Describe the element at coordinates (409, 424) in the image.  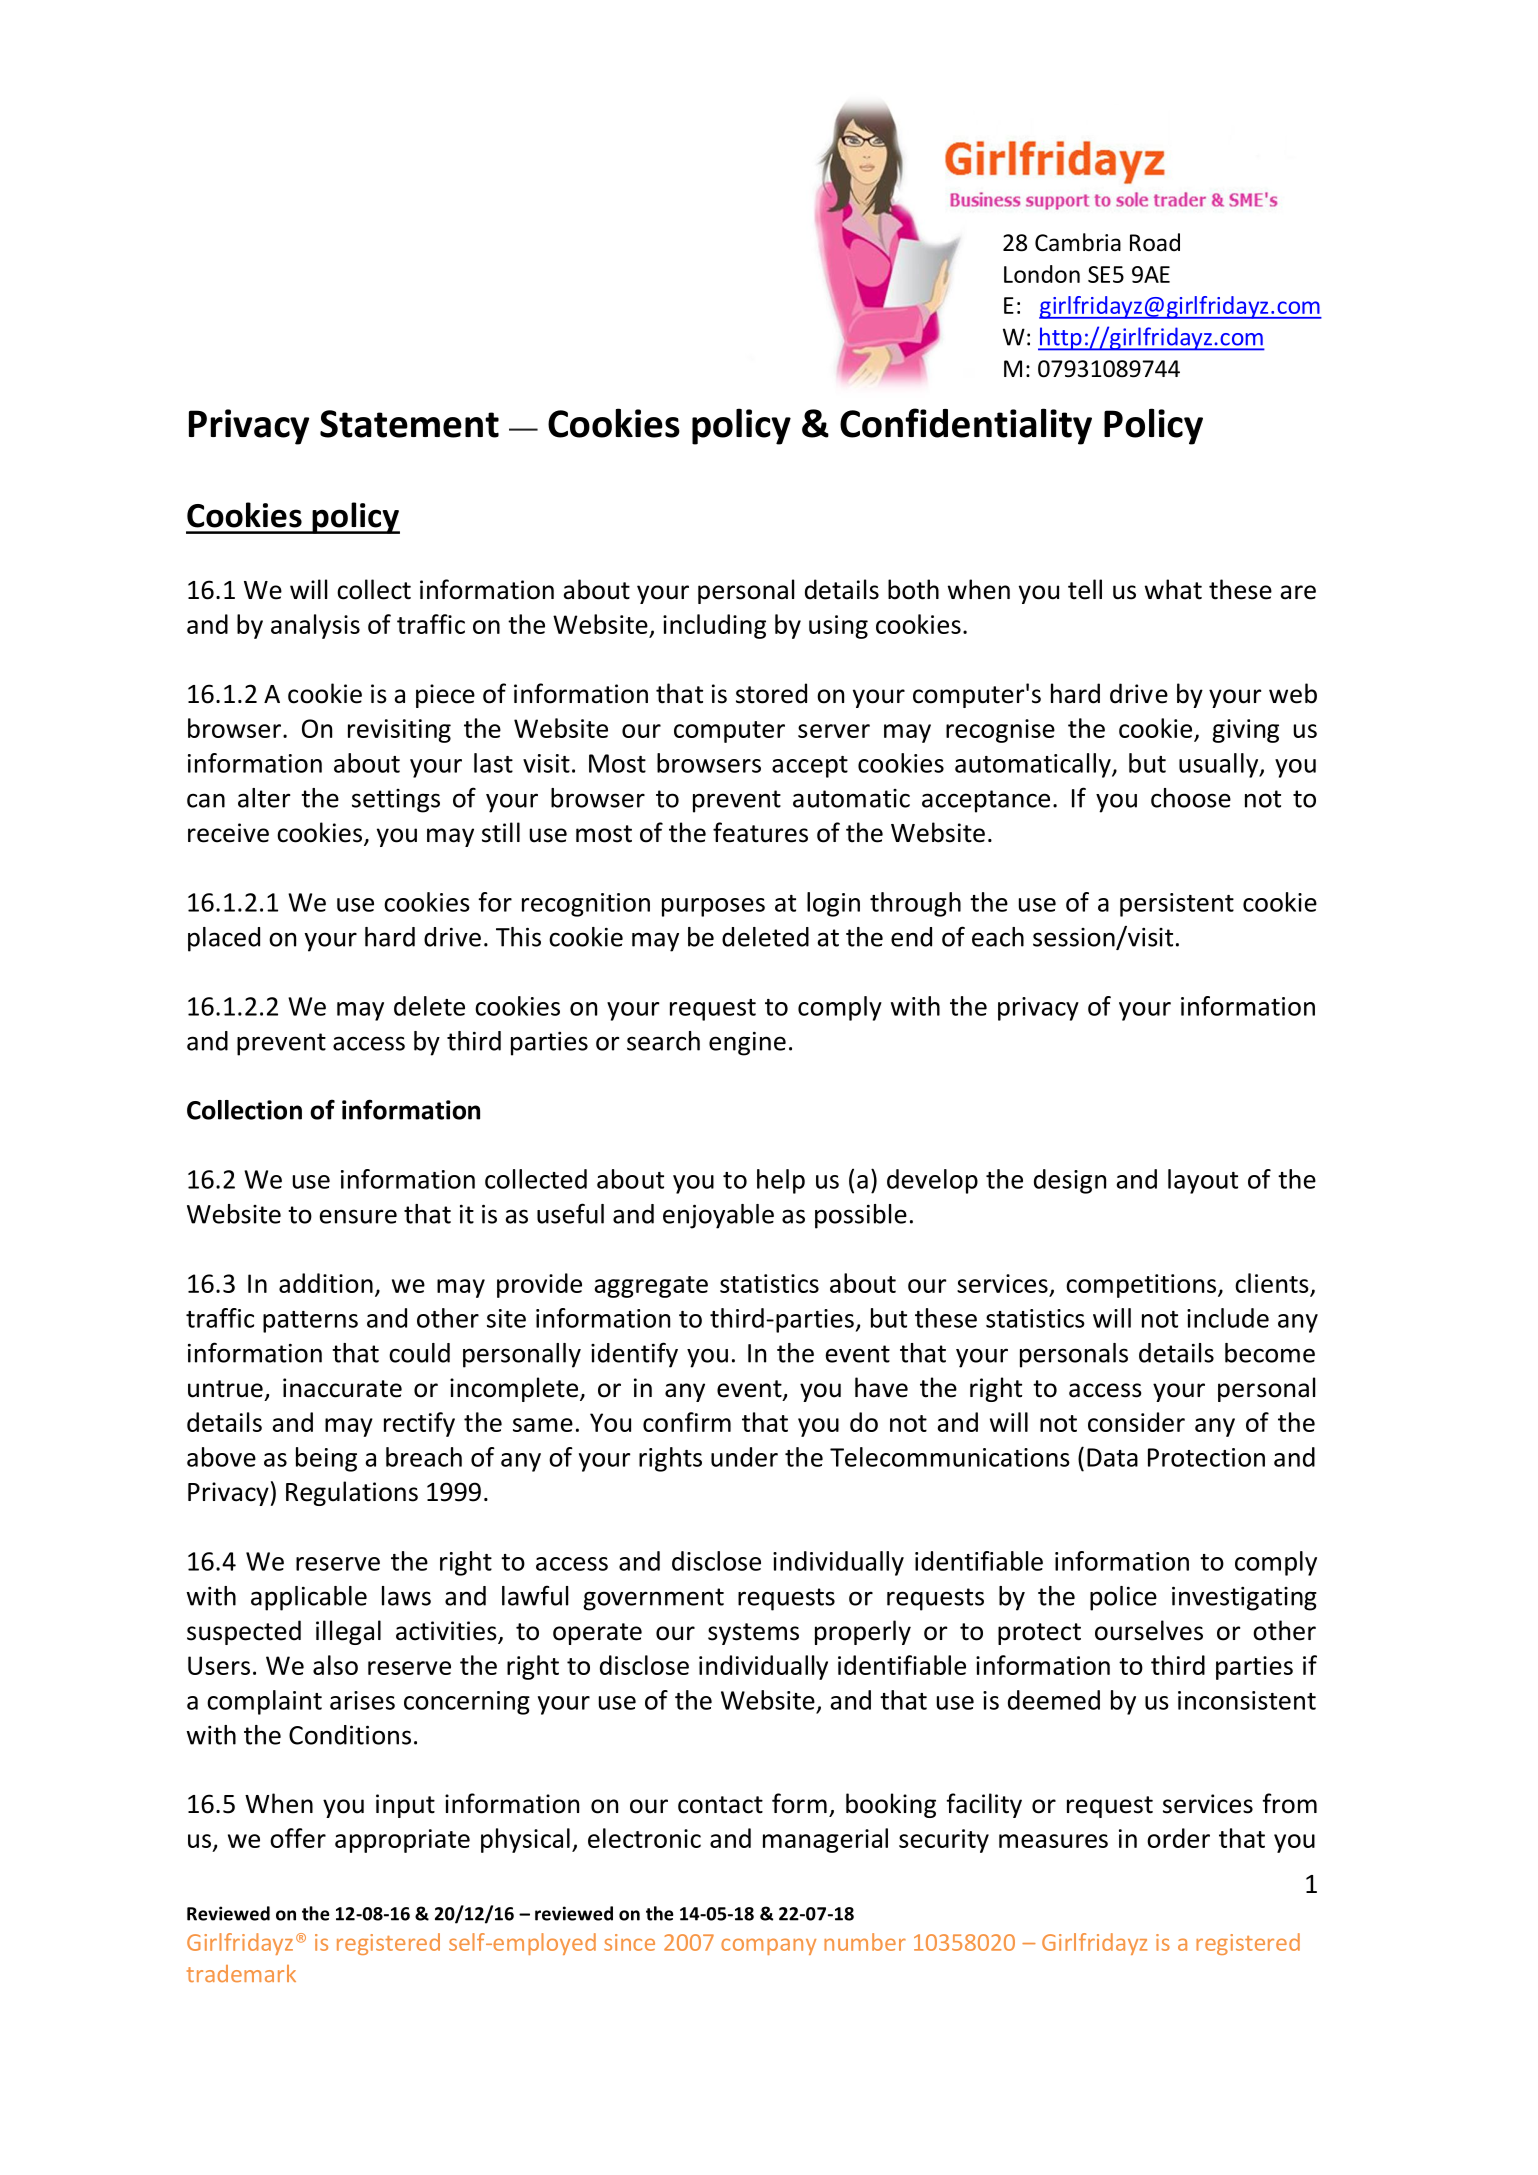
I see `Statement` at that location.
